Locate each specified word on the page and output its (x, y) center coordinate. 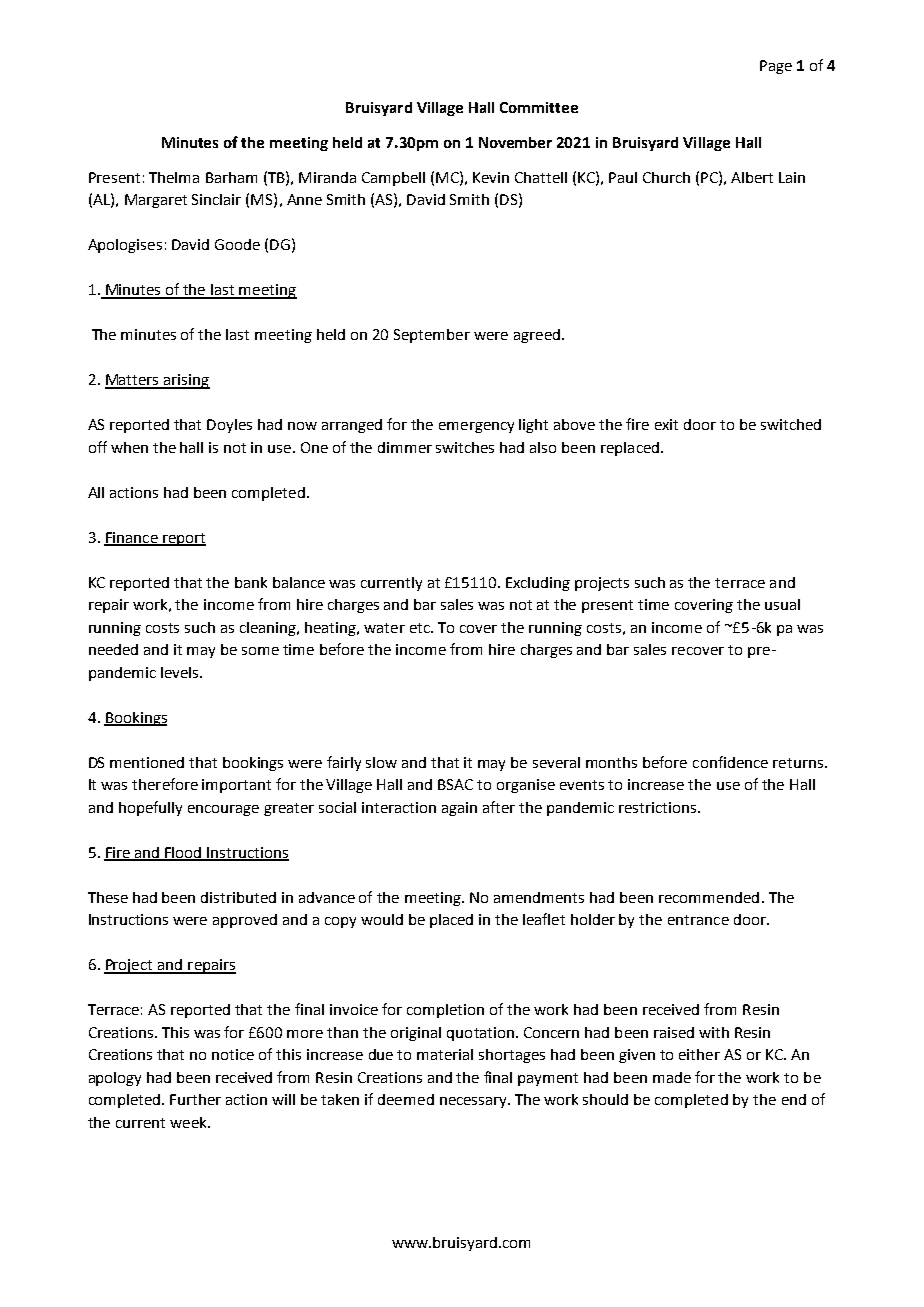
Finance (132, 538)
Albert (752, 177)
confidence (730, 762)
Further (195, 1099)
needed (113, 649)
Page (776, 67)
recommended (709, 897)
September (432, 336)
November (515, 142)
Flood (183, 853)
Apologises (125, 246)
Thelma (174, 177)
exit (666, 424)
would (382, 919)
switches (465, 447)
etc (421, 628)
